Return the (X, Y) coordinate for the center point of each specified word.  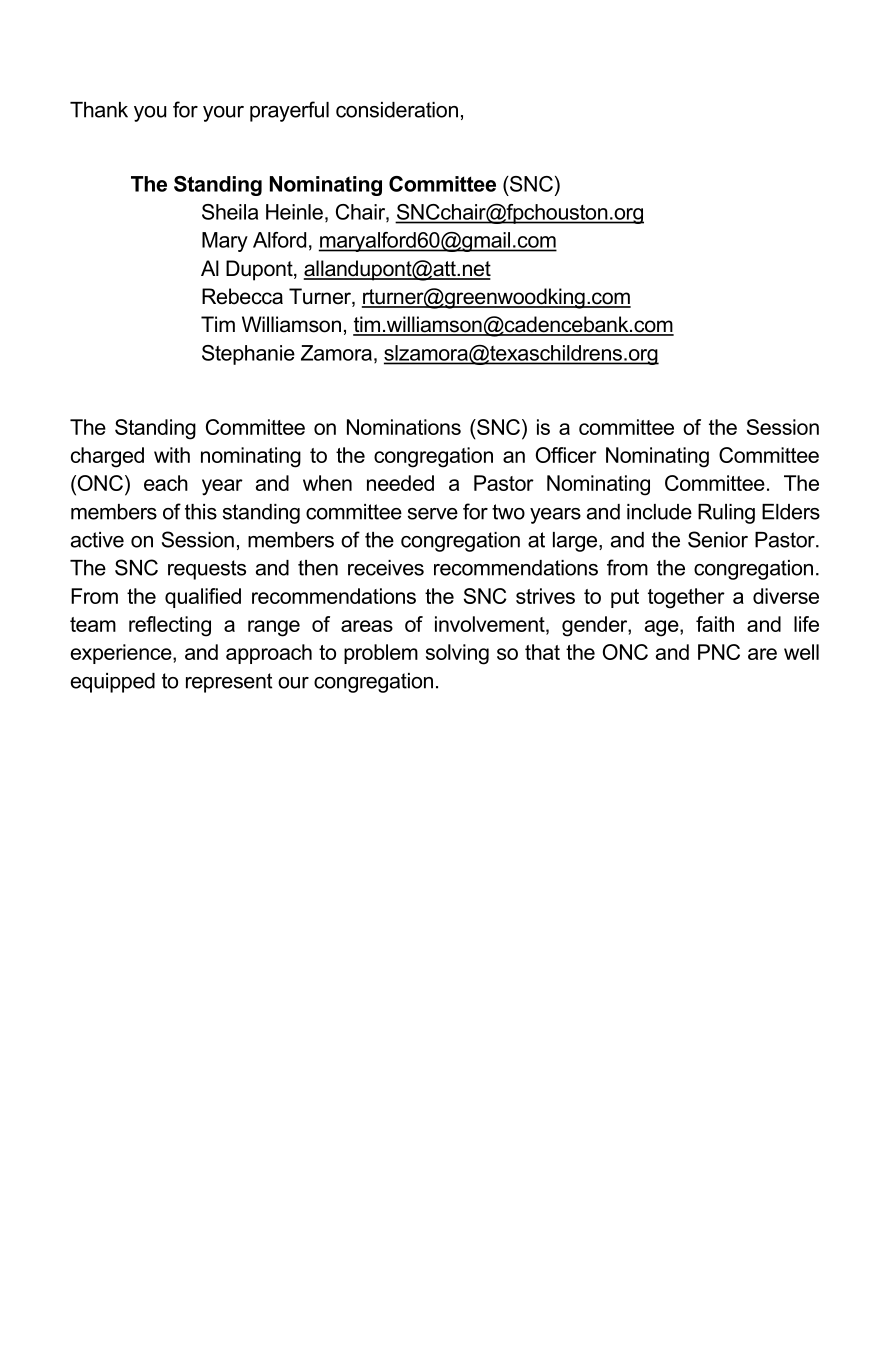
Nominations (404, 427)
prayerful (289, 111)
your (223, 114)
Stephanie (248, 355)
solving (457, 654)
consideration (397, 110)
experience (122, 654)
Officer (566, 455)
